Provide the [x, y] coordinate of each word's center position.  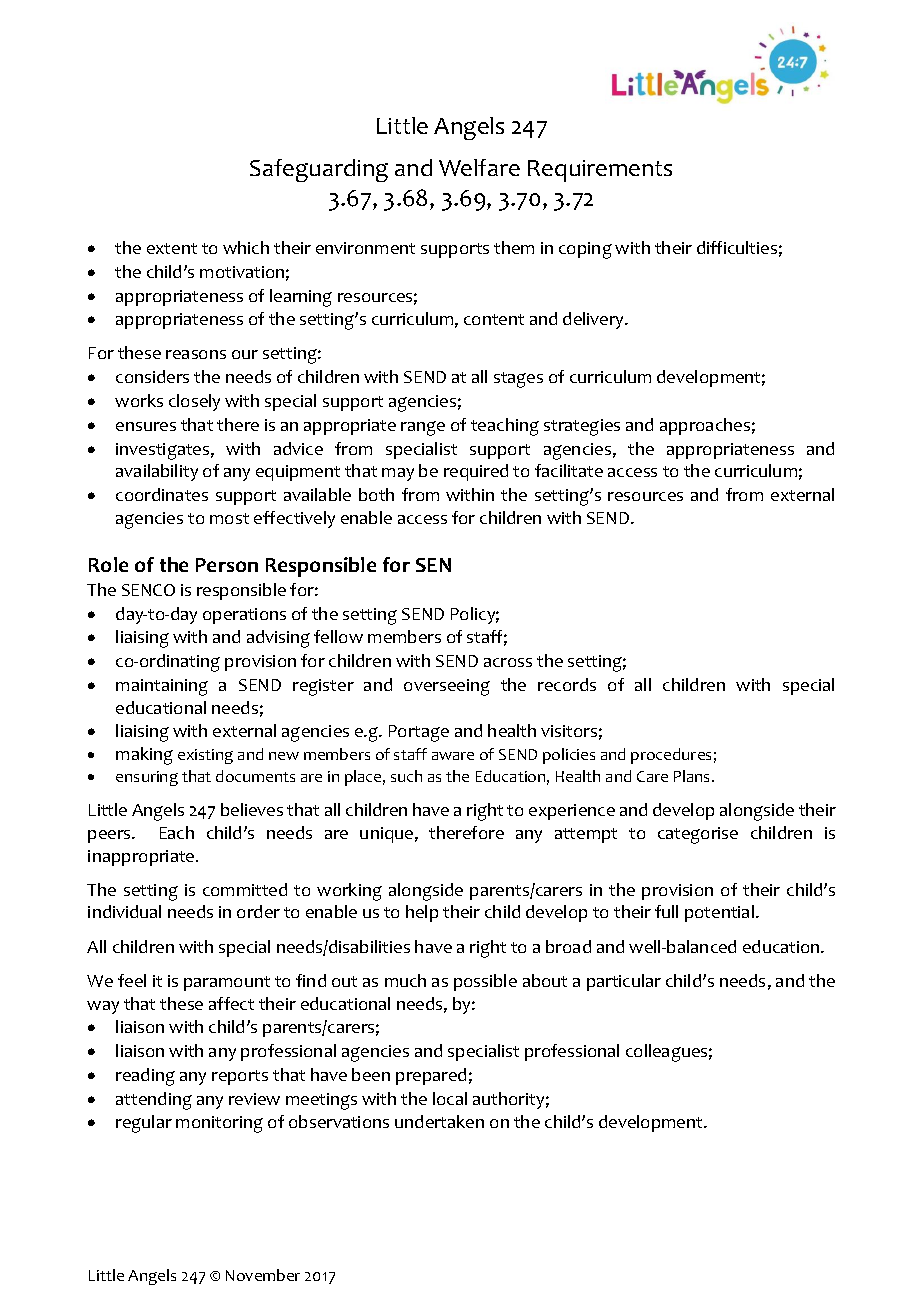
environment [365, 248]
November [263, 1275]
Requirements [600, 171]
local [450, 1098]
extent [172, 248]
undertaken [439, 1121]
